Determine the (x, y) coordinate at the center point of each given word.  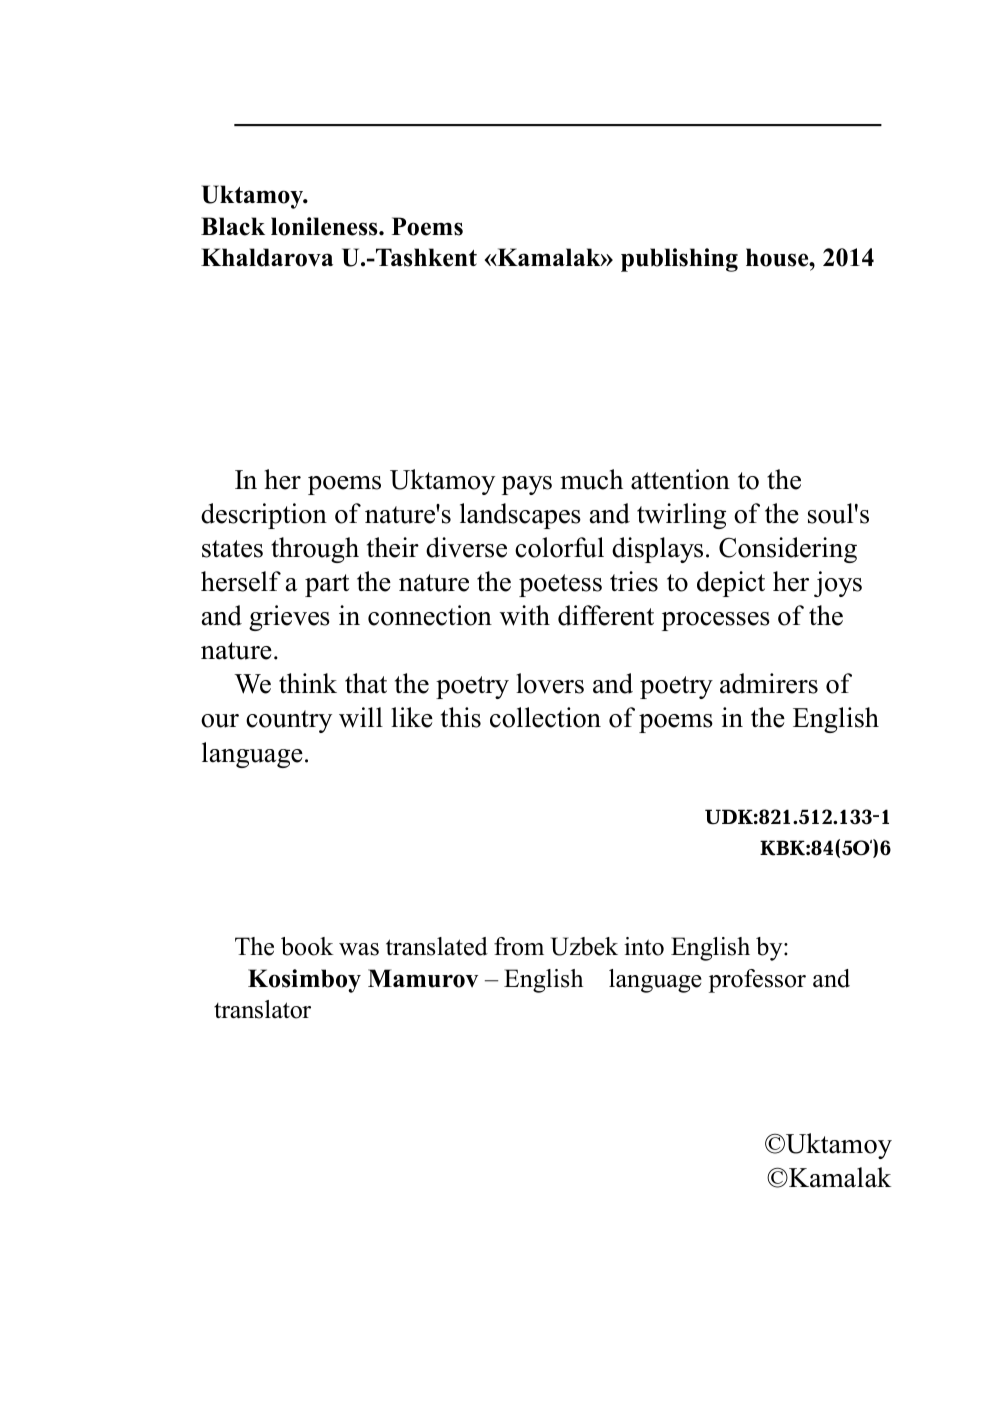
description (264, 516)
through (315, 550)
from (519, 946)
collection (545, 717)
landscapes (520, 516)
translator (262, 1009)
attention (680, 479)
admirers (769, 683)
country (289, 721)
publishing (679, 260)
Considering (788, 550)
